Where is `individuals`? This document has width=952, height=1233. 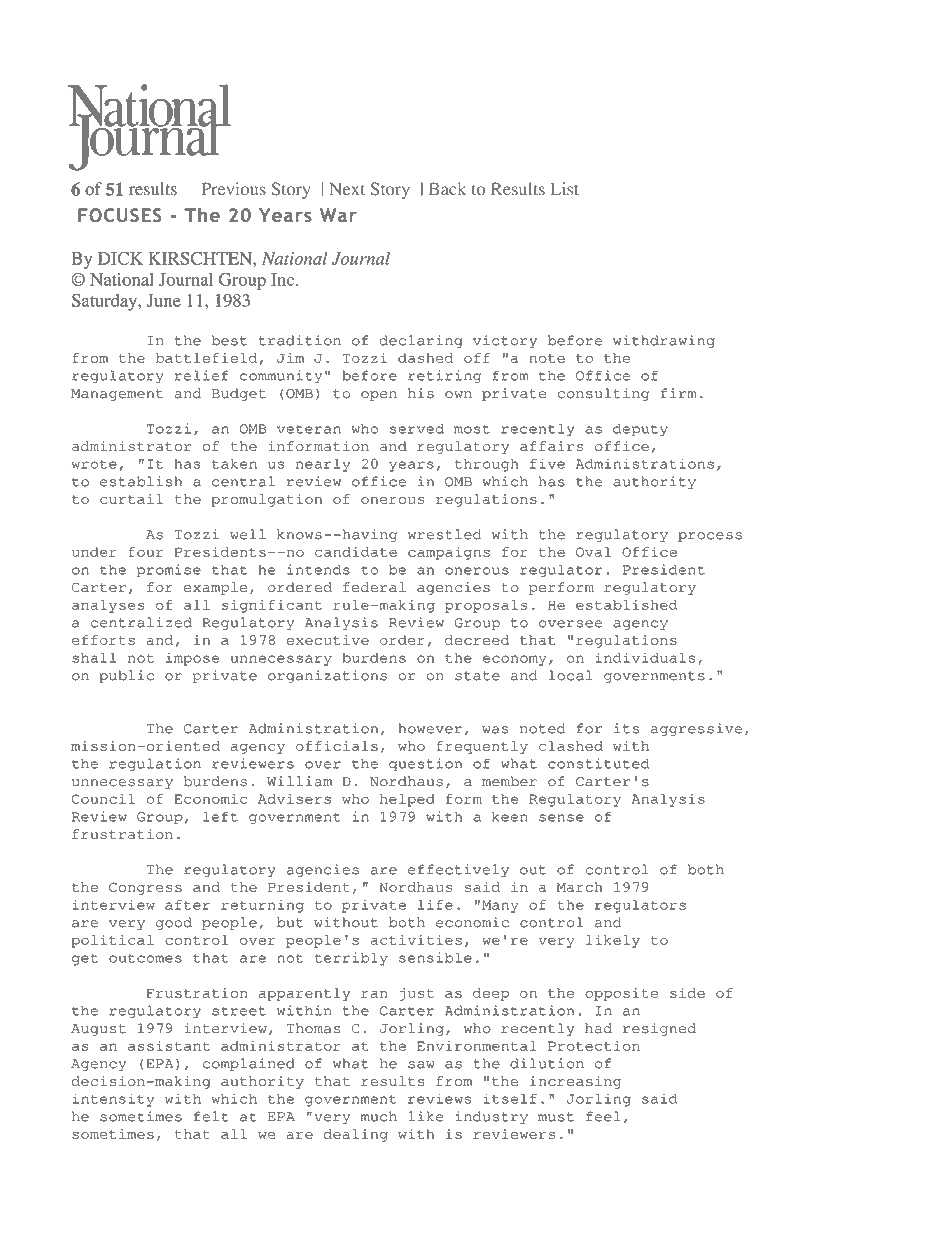 individuals is located at coordinates (645, 657).
